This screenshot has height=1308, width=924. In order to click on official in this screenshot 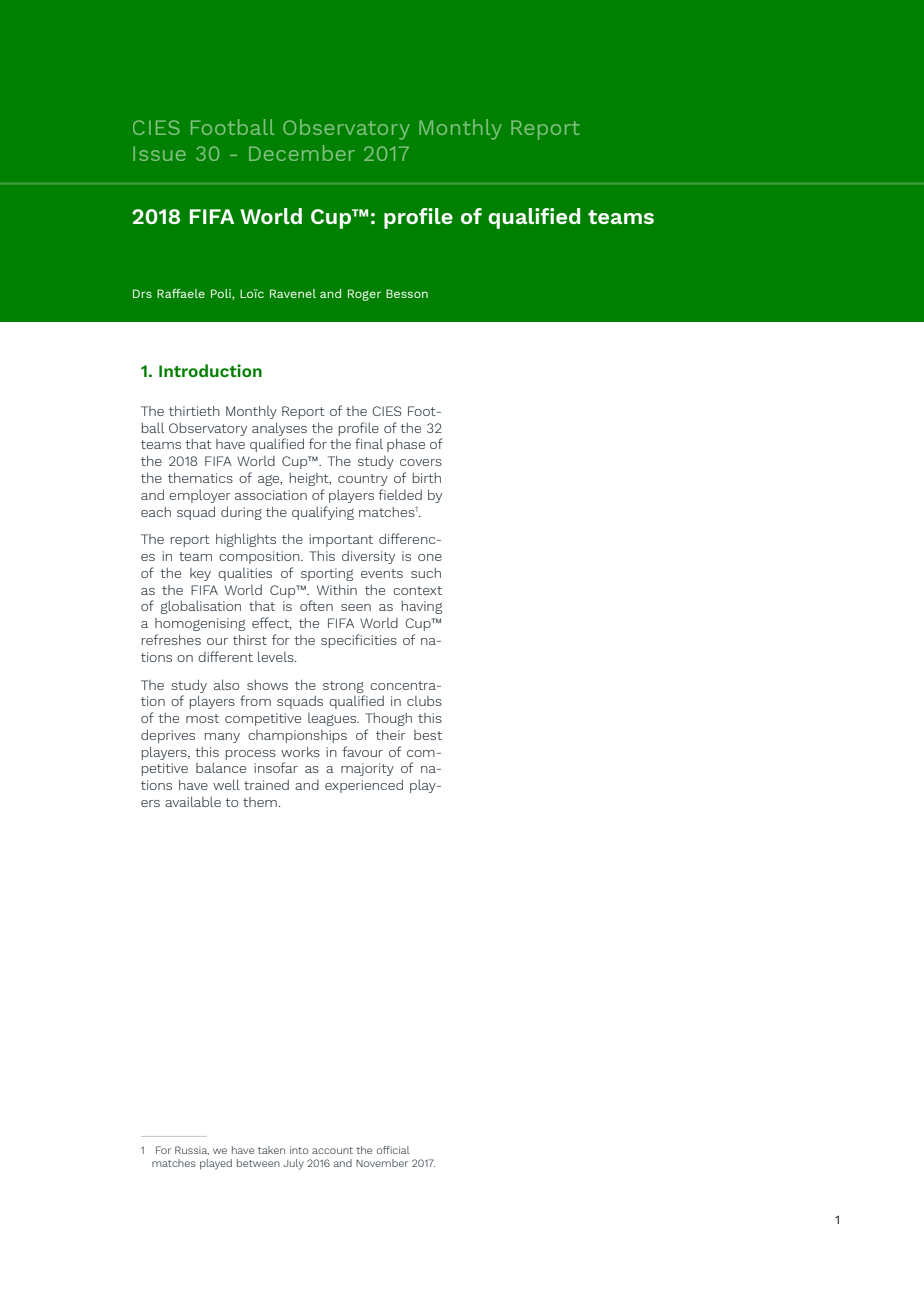, I will do `click(393, 1150)`.
